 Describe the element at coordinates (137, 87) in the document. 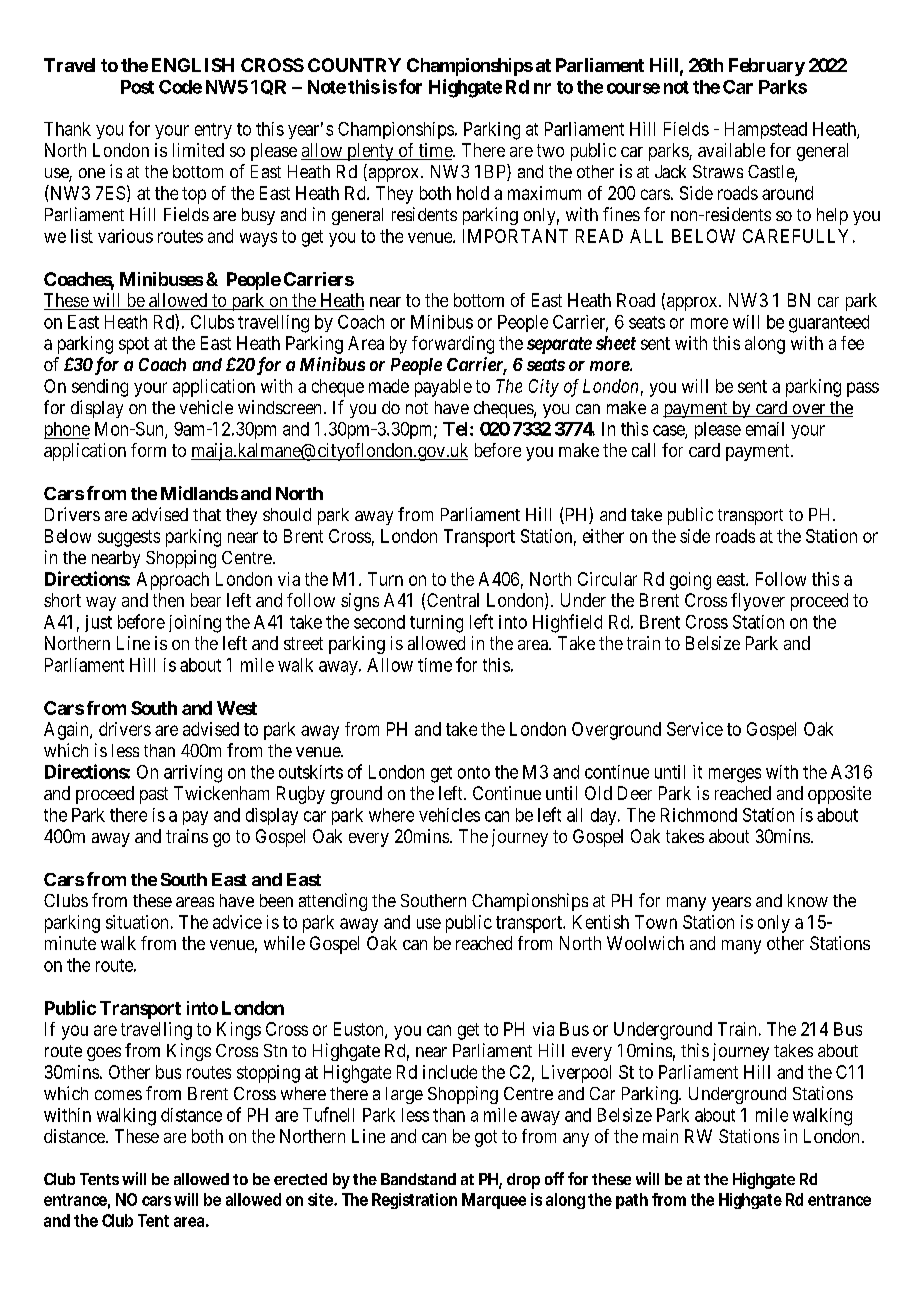

I see `Post` at that location.
